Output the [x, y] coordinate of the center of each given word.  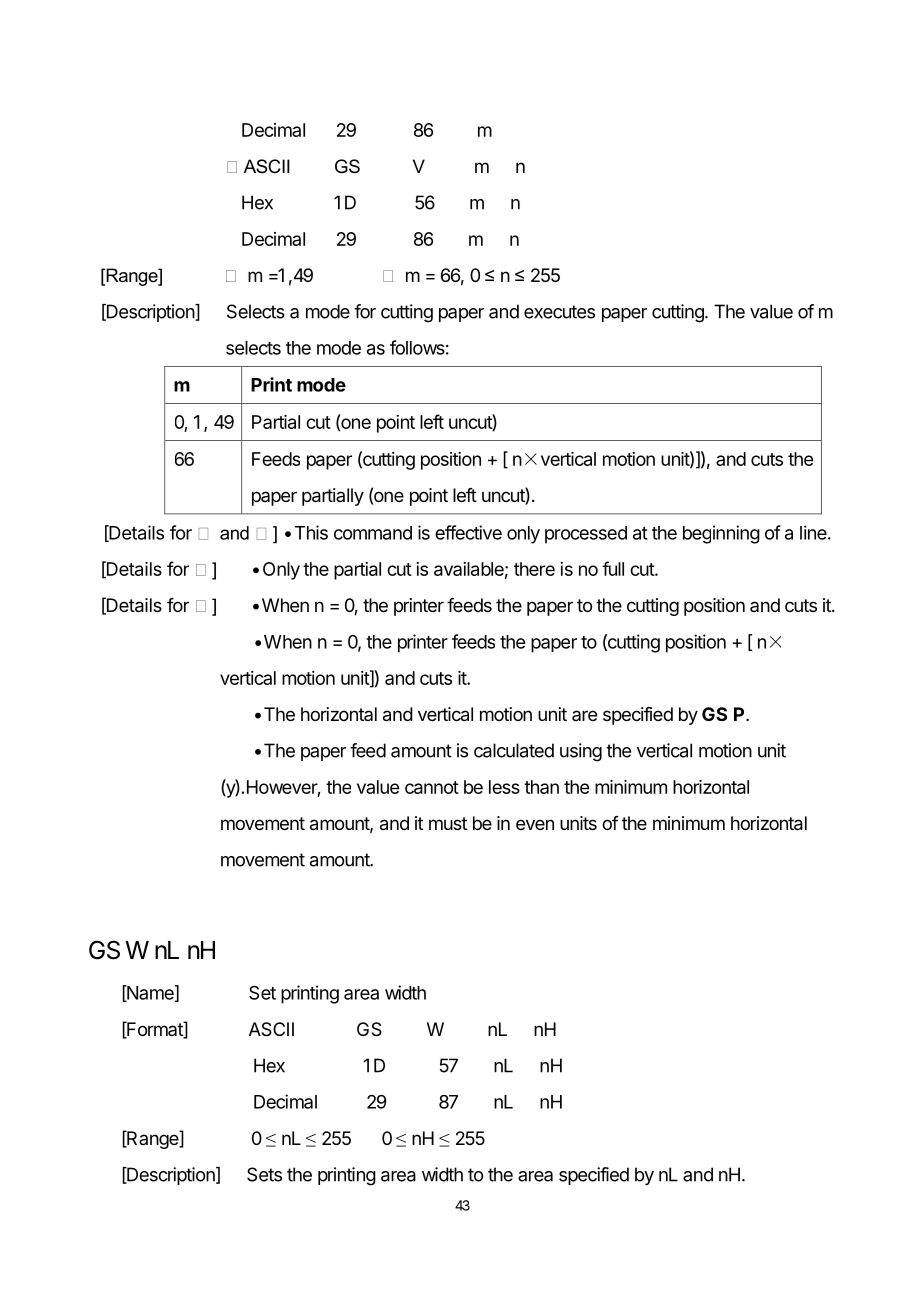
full [613, 568]
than [541, 787]
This [311, 532]
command [373, 533]
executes [559, 312]
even [535, 824]
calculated [514, 750]
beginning [721, 534]
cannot [432, 787]
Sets [264, 1174]
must [448, 823]
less [504, 787]
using [581, 752]
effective [468, 532]
